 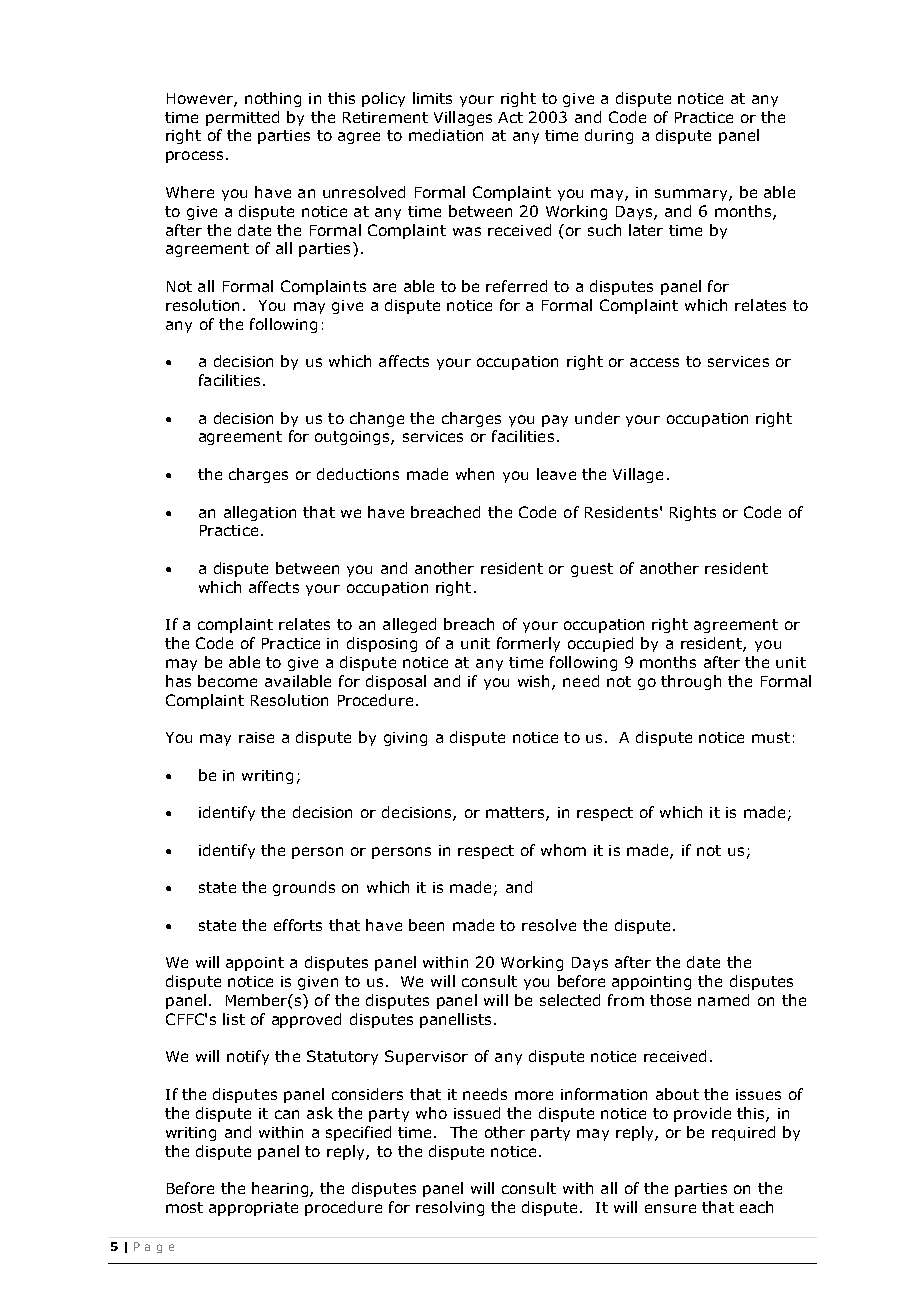 I want to click on allegation, so click(x=260, y=513).
